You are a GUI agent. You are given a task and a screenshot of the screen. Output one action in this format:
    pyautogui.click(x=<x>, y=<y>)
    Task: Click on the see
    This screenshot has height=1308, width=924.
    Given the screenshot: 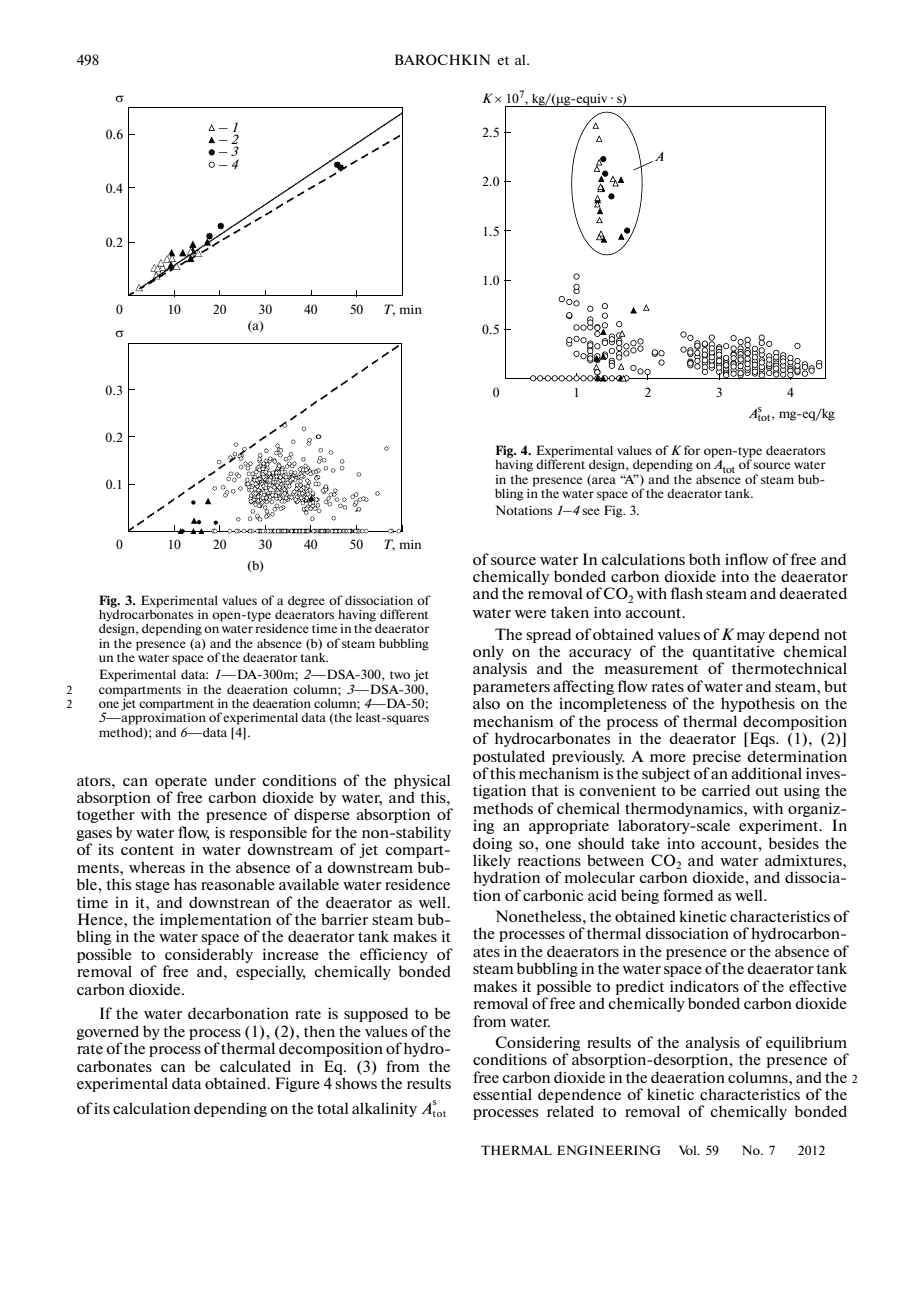 What is the action you would take?
    pyautogui.click(x=591, y=511)
